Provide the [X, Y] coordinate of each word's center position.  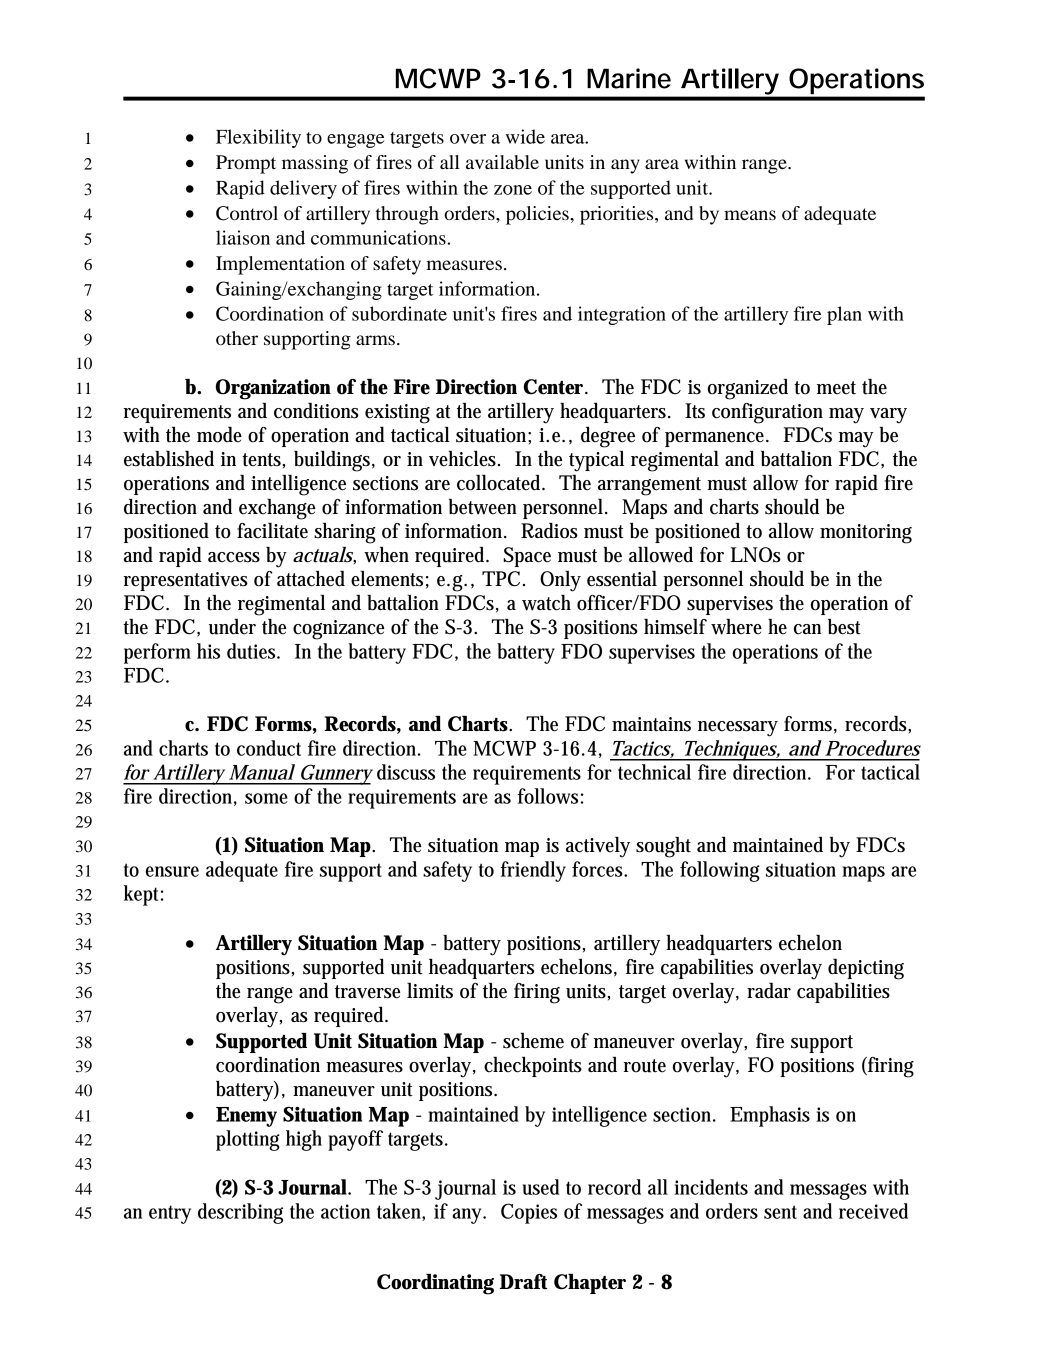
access [234, 557]
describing [240, 1213]
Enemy [246, 1117]
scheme [533, 1041]
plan [844, 315]
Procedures [873, 748]
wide [525, 136]
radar [769, 991]
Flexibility [258, 138]
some [266, 798]
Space [527, 557]
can [807, 629]
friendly [533, 871]
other [237, 338]
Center [555, 387]
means [750, 215]
